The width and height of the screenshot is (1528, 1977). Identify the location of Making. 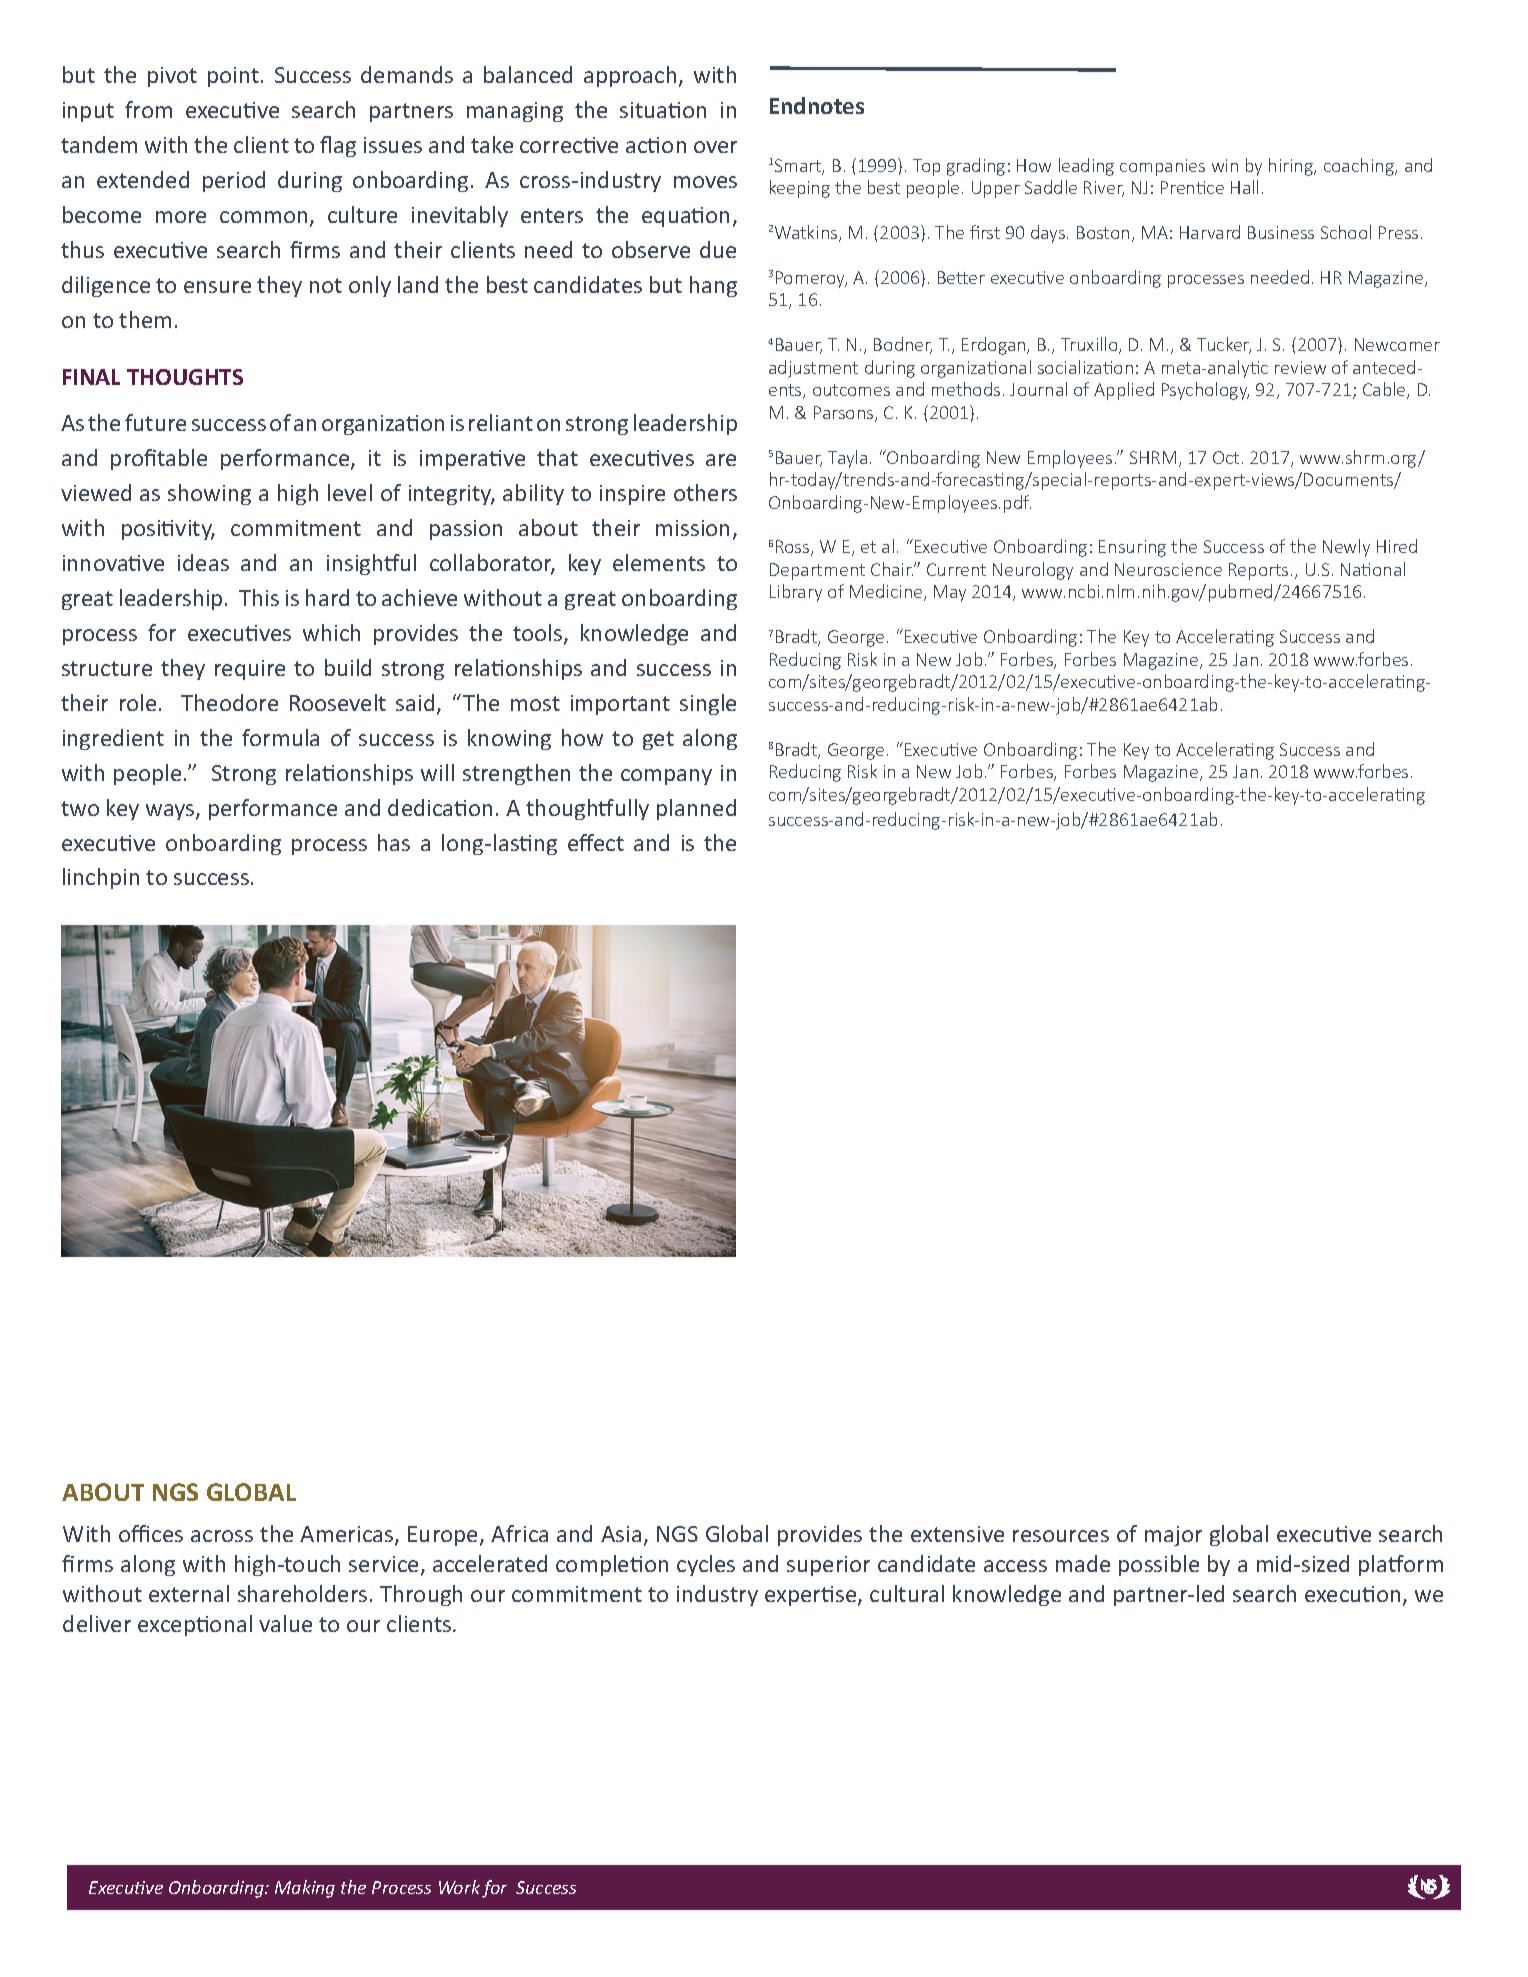
(305, 1889).
